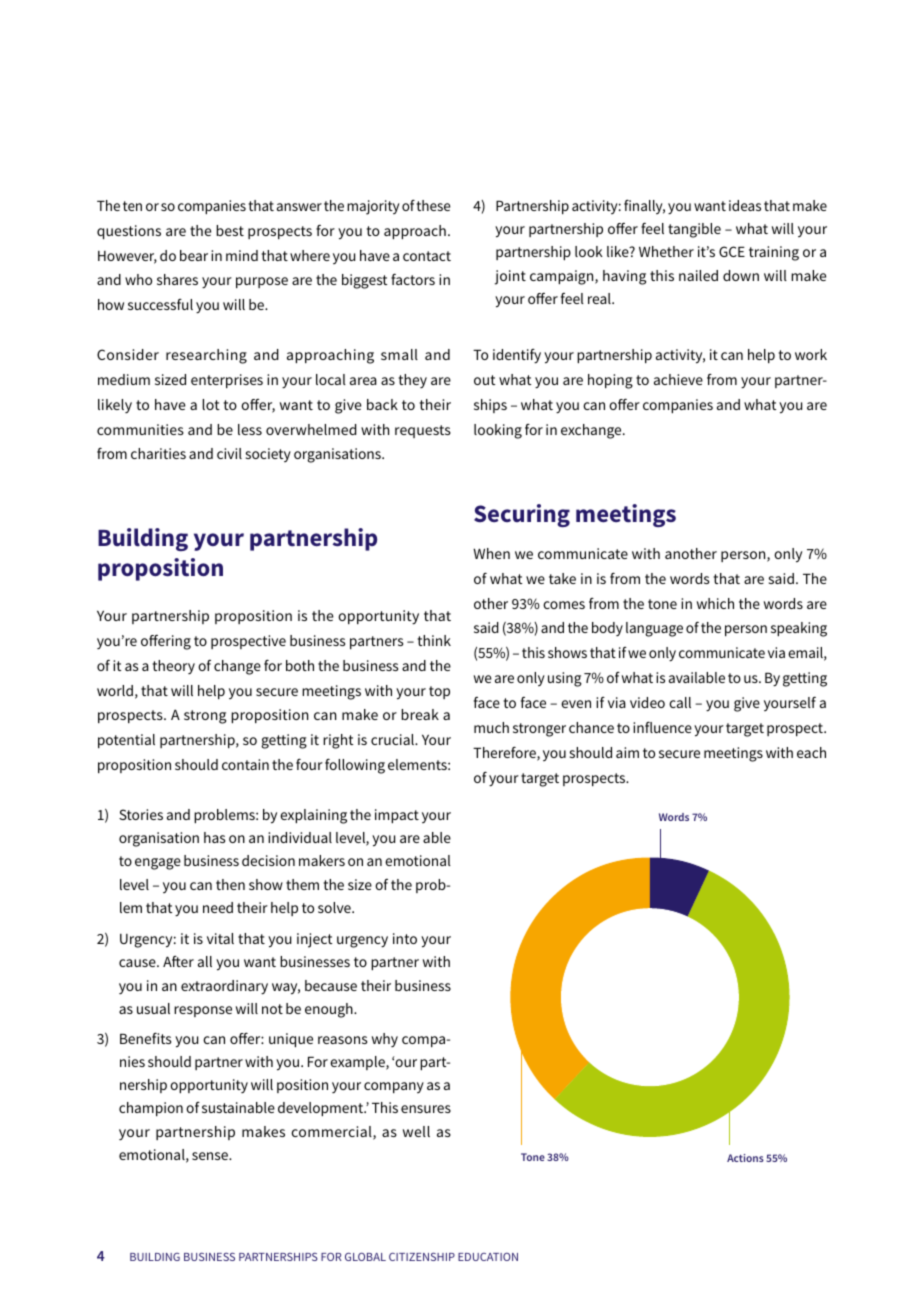 The height and width of the document is (1308, 924). I want to click on champion, so click(151, 1109).
